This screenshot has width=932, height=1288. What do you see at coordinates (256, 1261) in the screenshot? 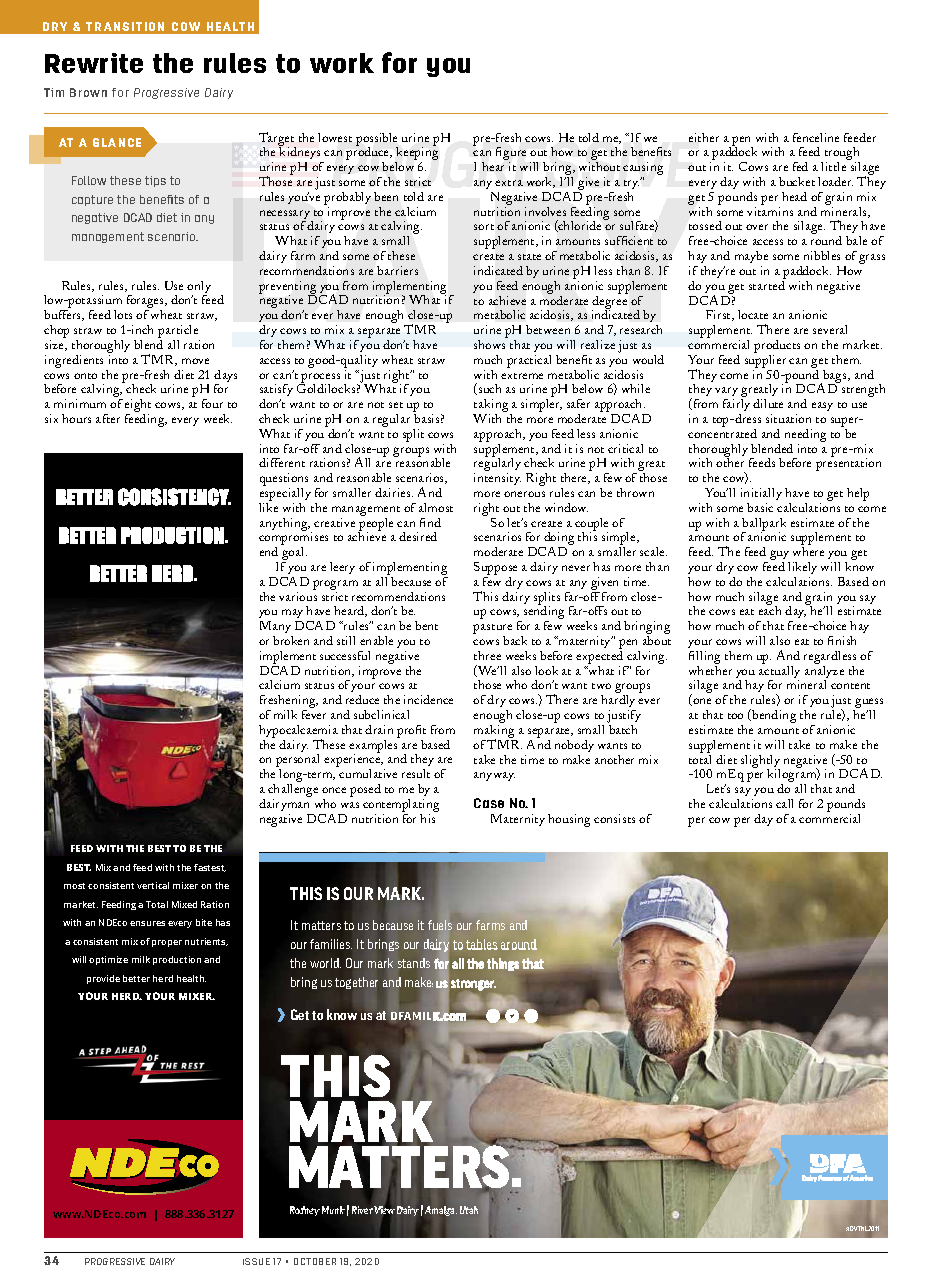
I see `ISSUE` at bounding box center [256, 1261].
